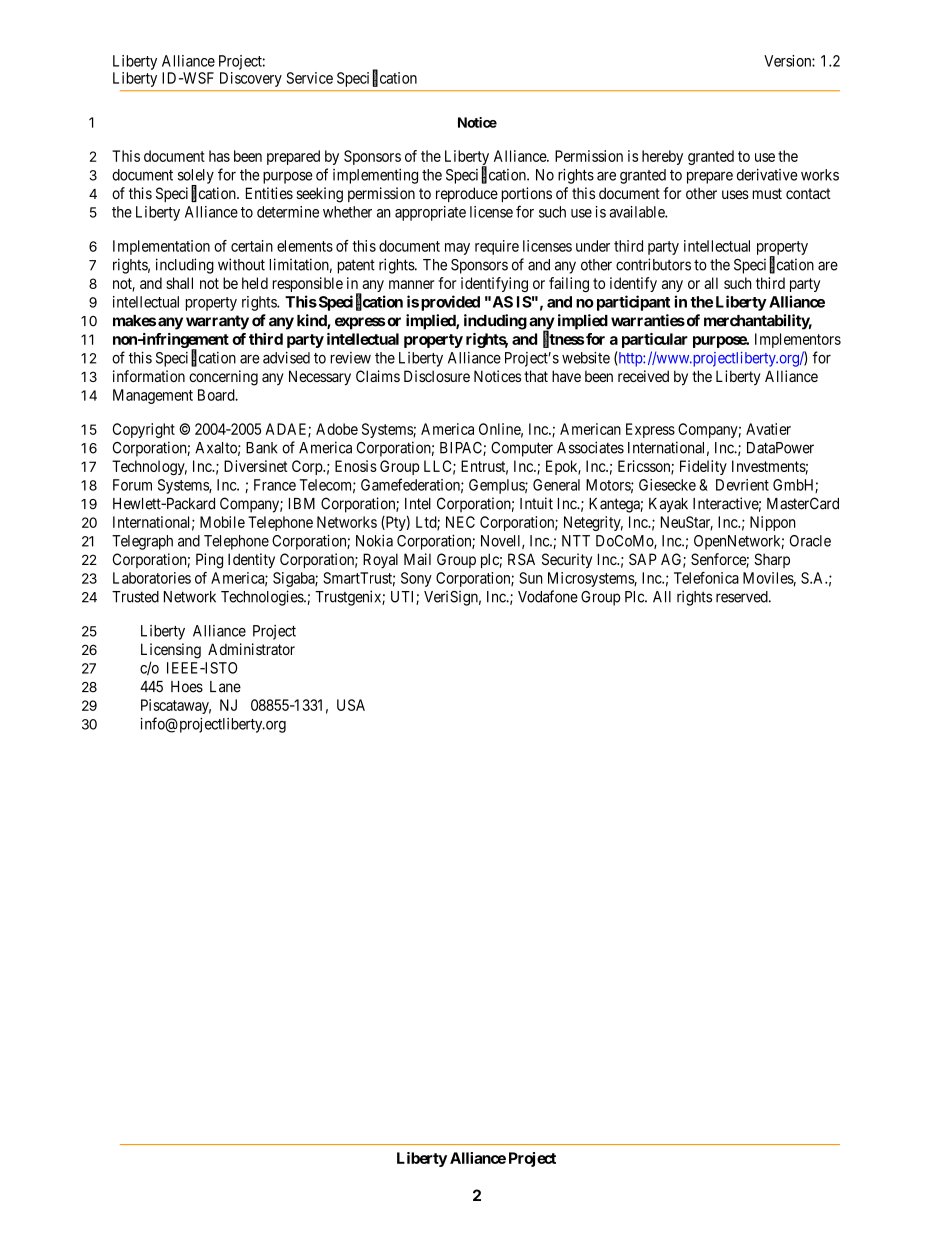 The image size is (952, 1233). What do you see at coordinates (437, 376) in the screenshot?
I see `Disclosure` at bounding box center [437, 376].
